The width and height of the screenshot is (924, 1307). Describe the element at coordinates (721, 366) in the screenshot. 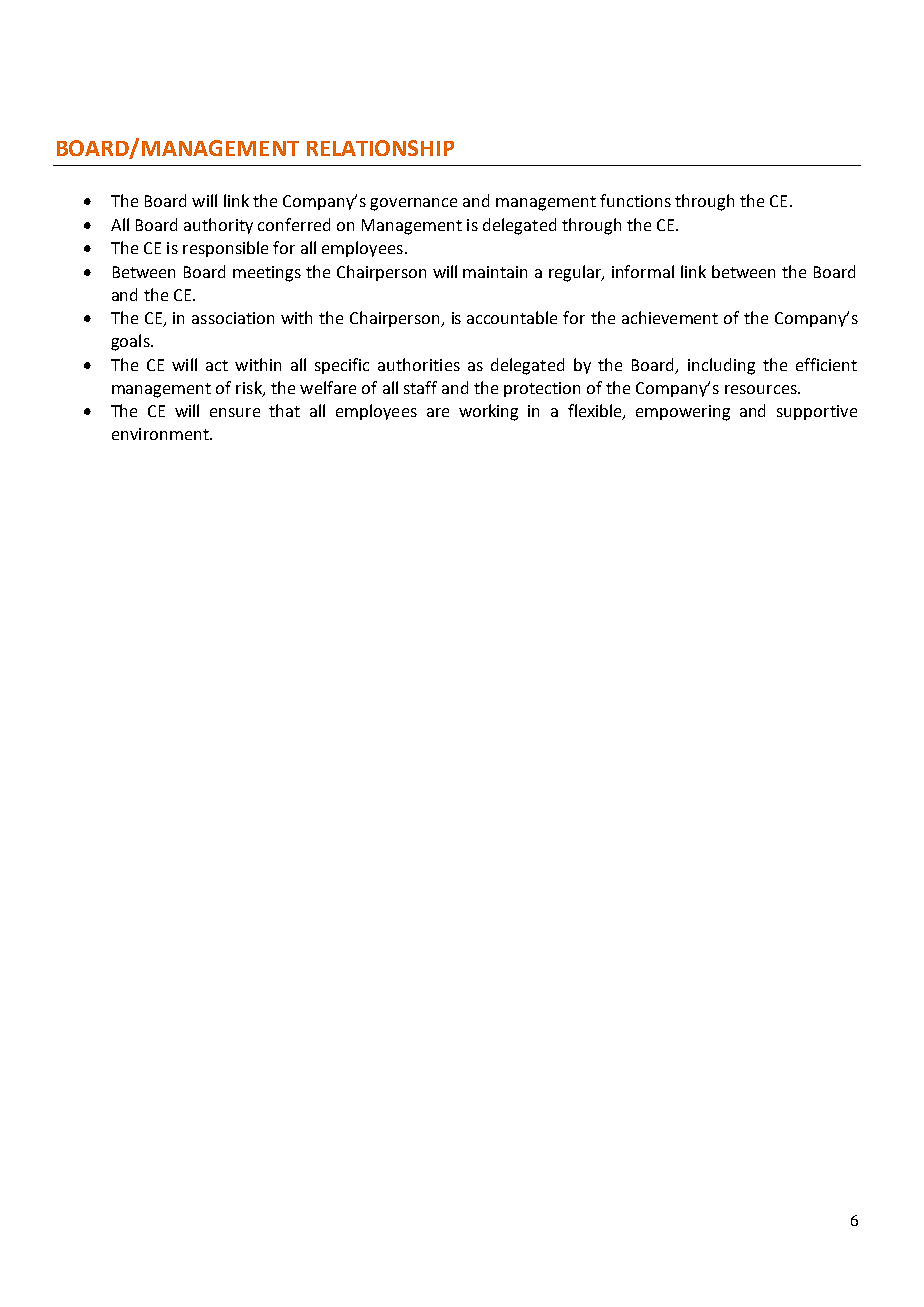

I see `including` at that location.
